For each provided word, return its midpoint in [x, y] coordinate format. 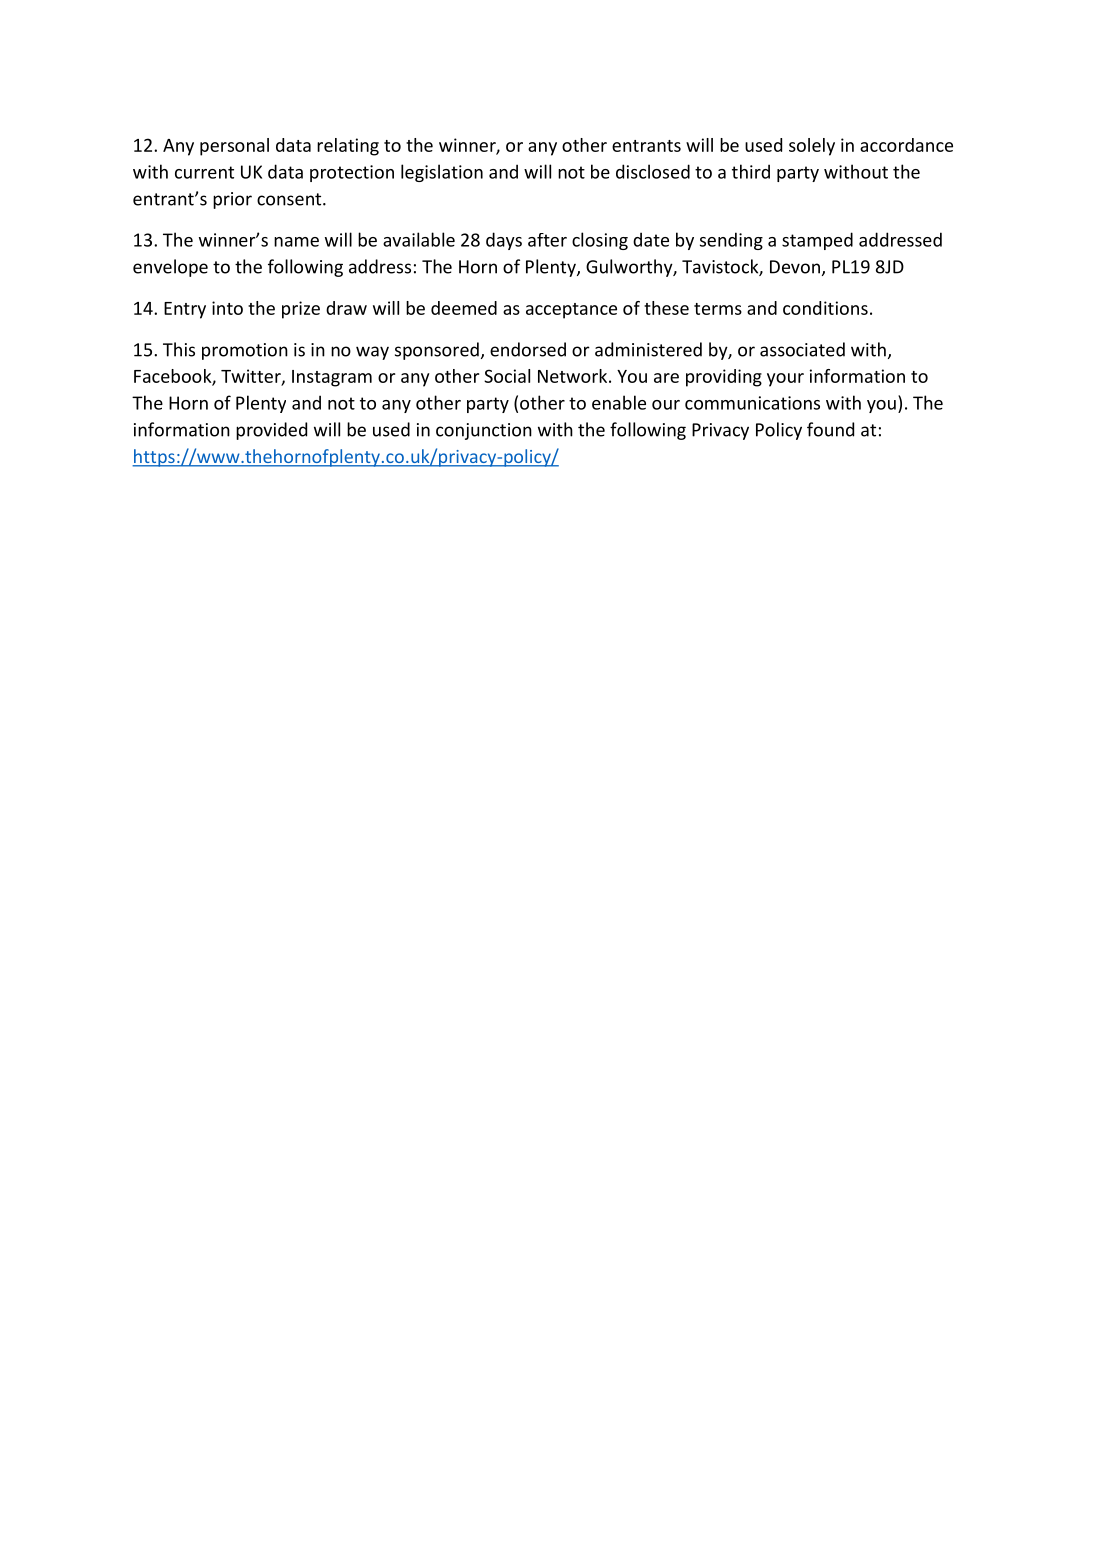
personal [234, 147]
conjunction [484, 431]
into [227, 308]
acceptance [571, 311]
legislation [442, 173]
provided [271, 431]
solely [812, 147]
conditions [825, 308]
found [830, 429]
